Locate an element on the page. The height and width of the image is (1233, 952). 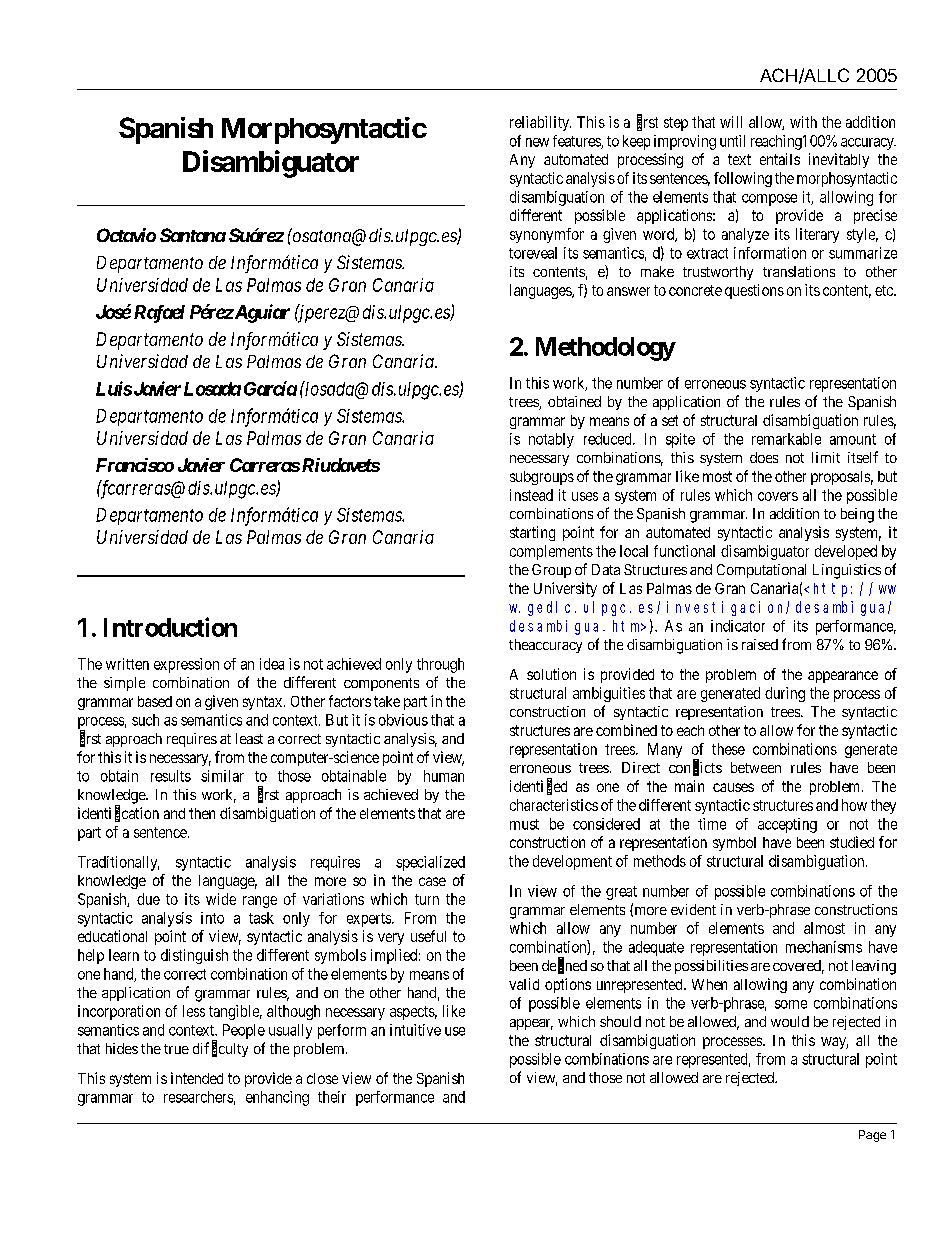
human is located at coordinates (444, 776).
